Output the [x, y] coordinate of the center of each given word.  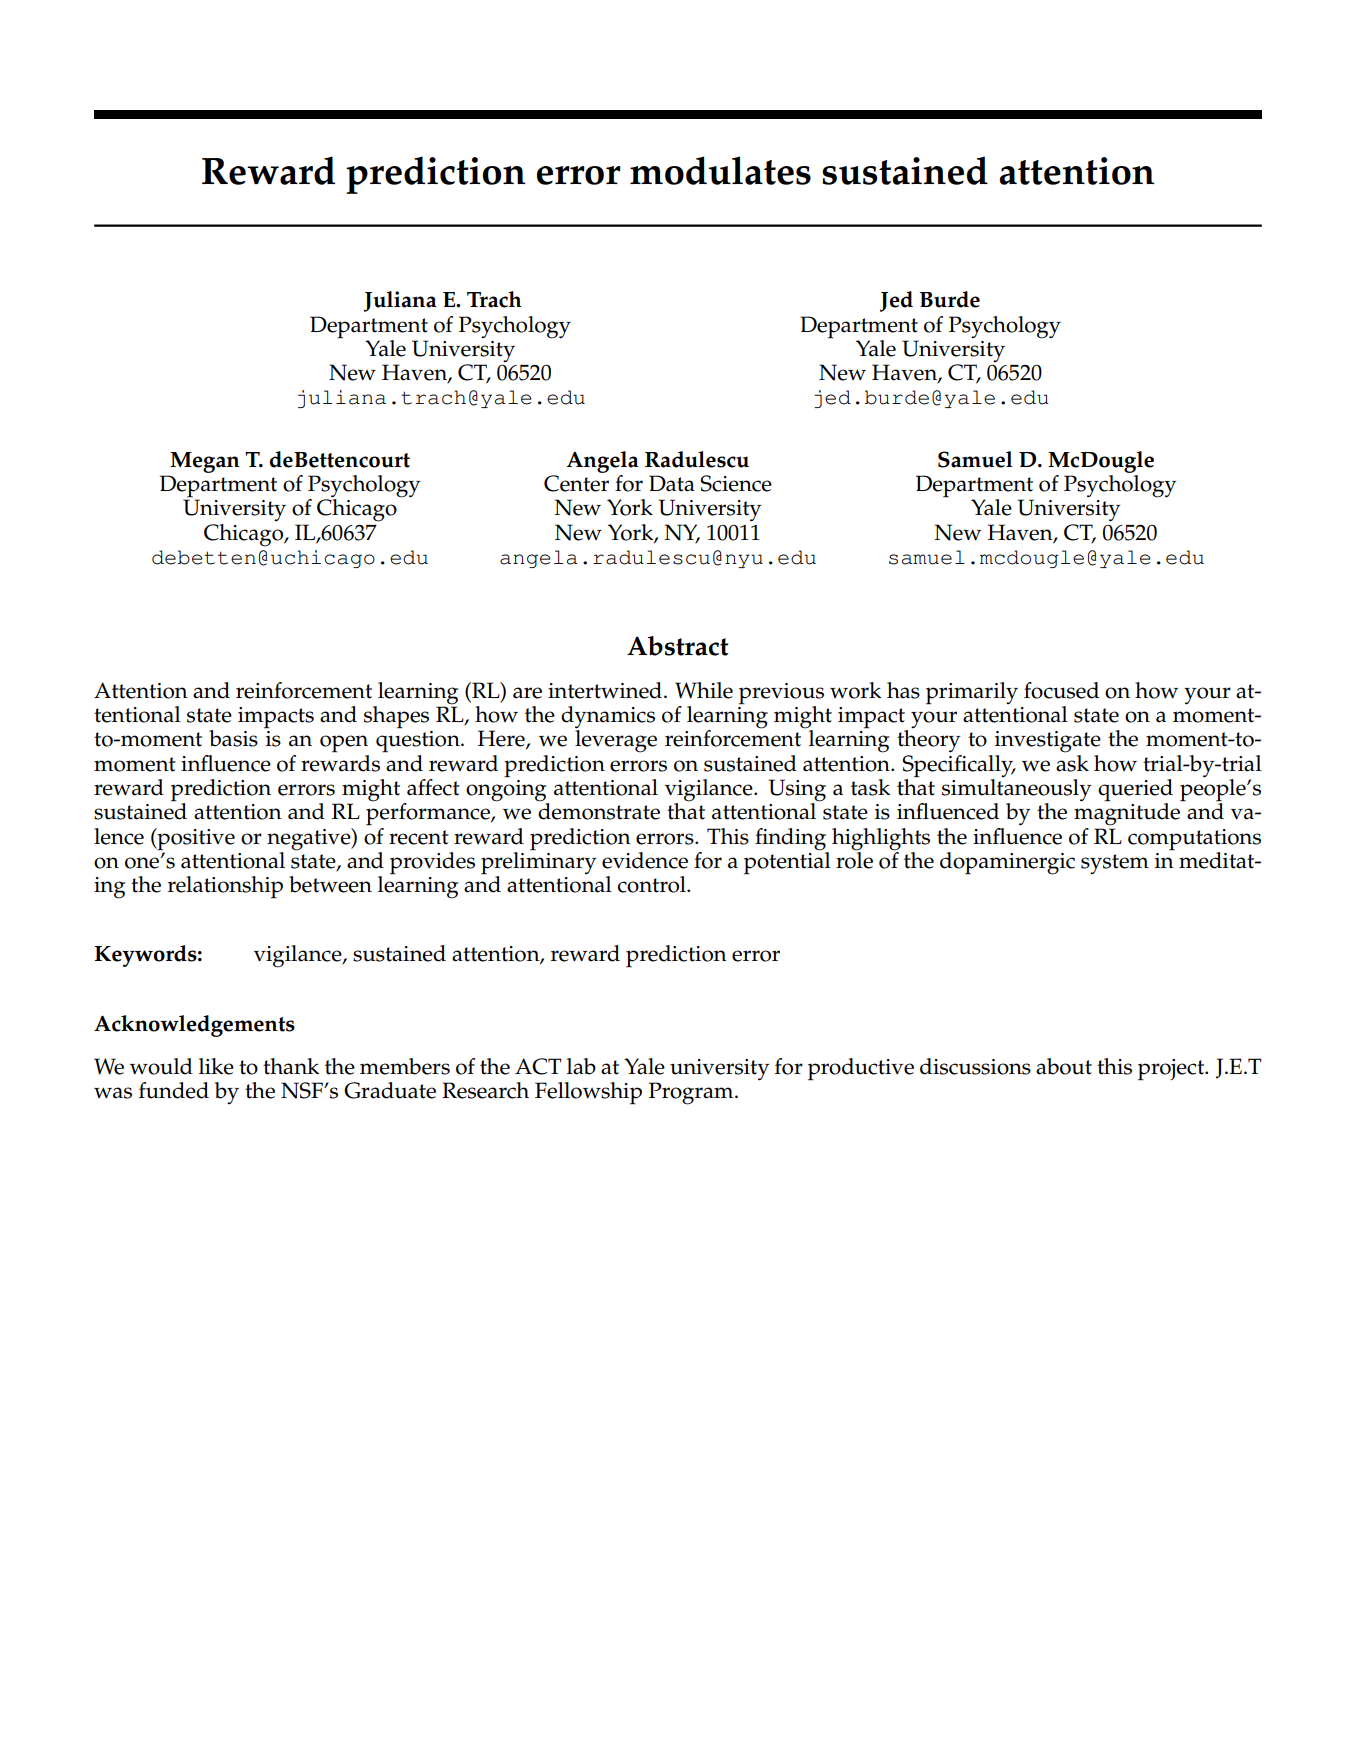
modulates [720, 170]
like [216, 1066]
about [1064, 1066]
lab [581, 1066]
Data [672, 483]
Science [736, 483]
